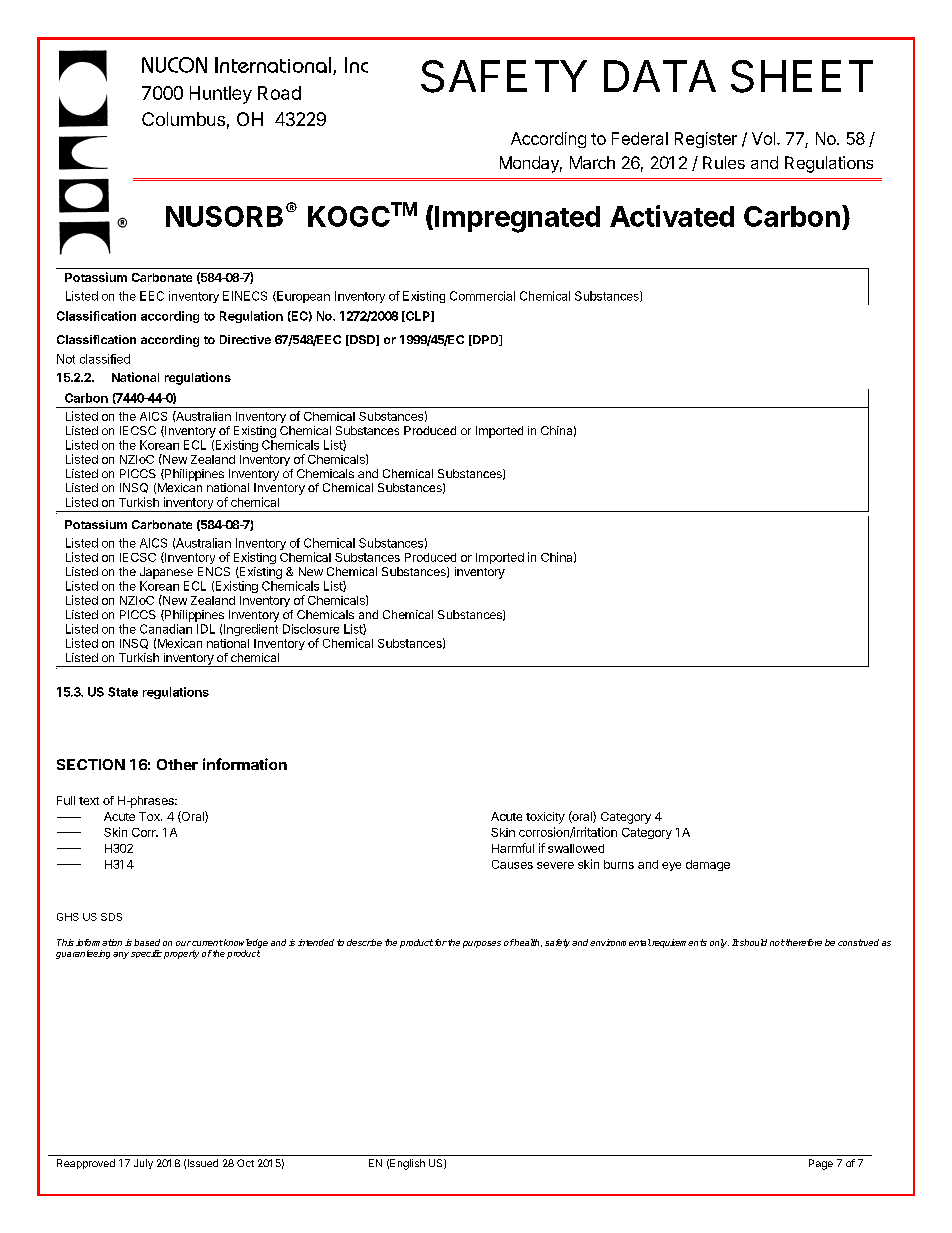 Image resolution: width=952 pixels, height=1233 pixels. I want to click on Oct, so click(245, 1163).
